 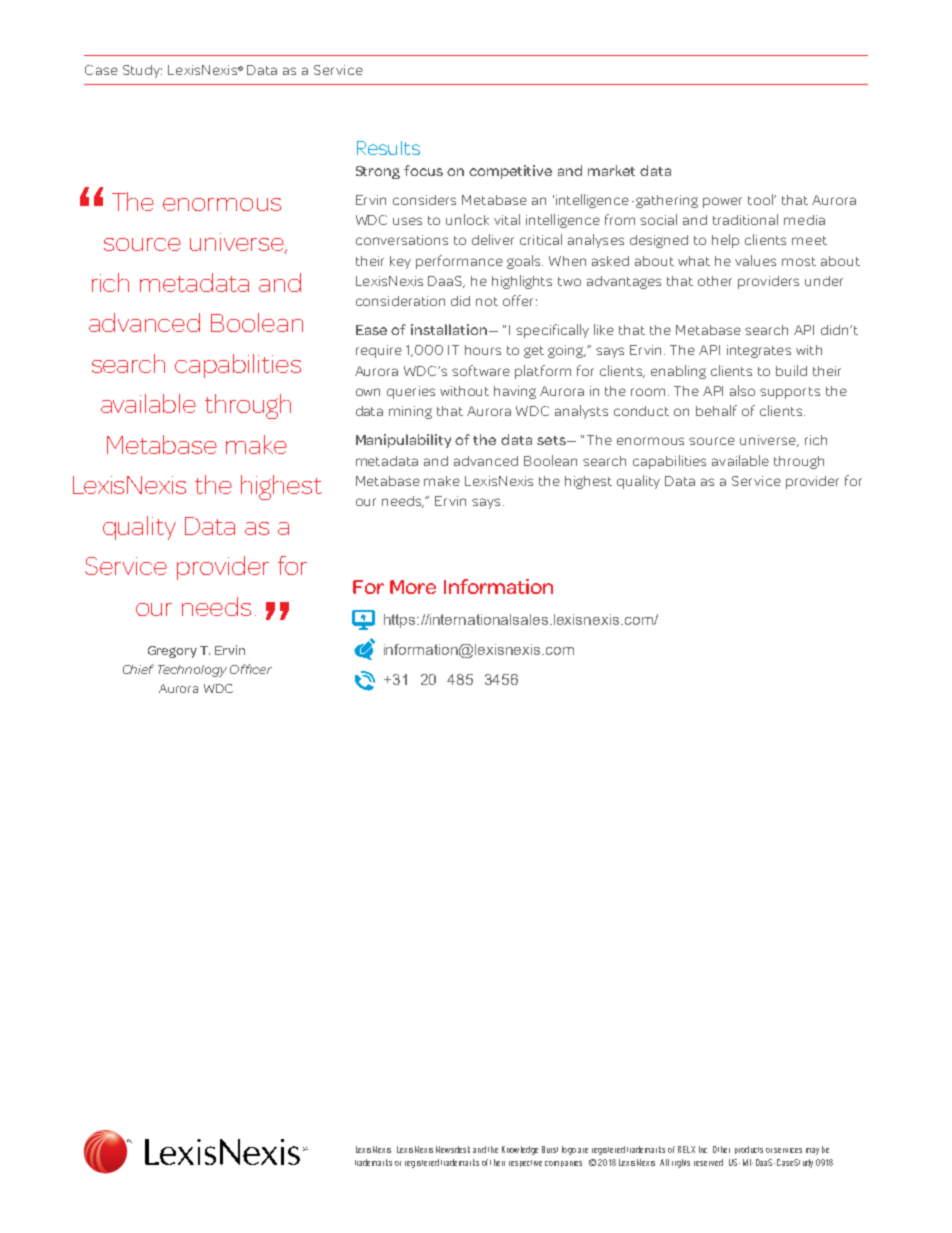 What do you see at coordinates (192, 671) in the screenshot?
I see `Technology` at bounding box center [192, 671].
